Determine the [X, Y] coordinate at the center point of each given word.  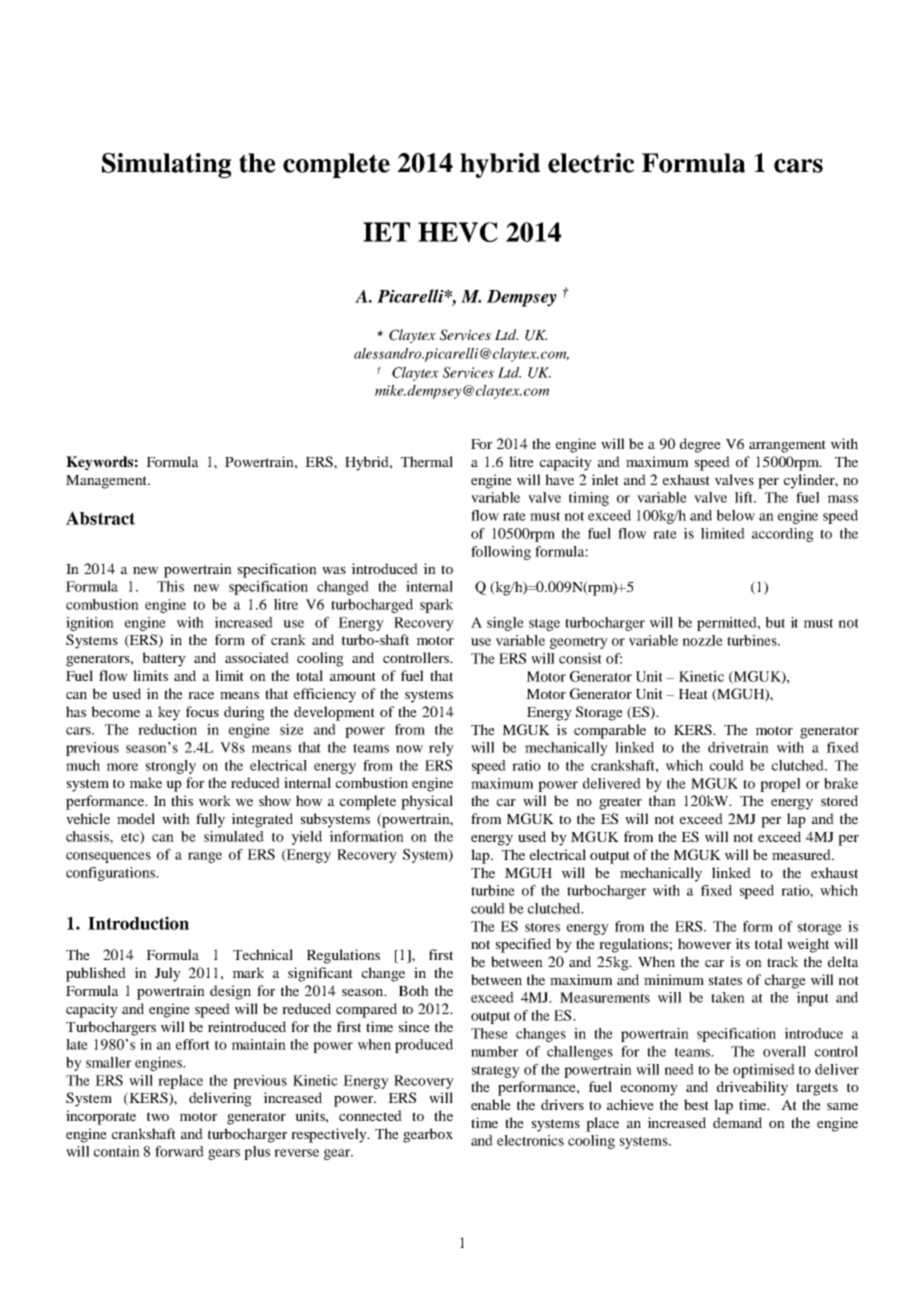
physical [427, 802]
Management [108, 482]
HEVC [458, 232]
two [158, 1116]
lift [745, 497]
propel [780, 785]
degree [700, 445]
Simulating [166, 165]
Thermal [427, 461]
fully [210, 820]
